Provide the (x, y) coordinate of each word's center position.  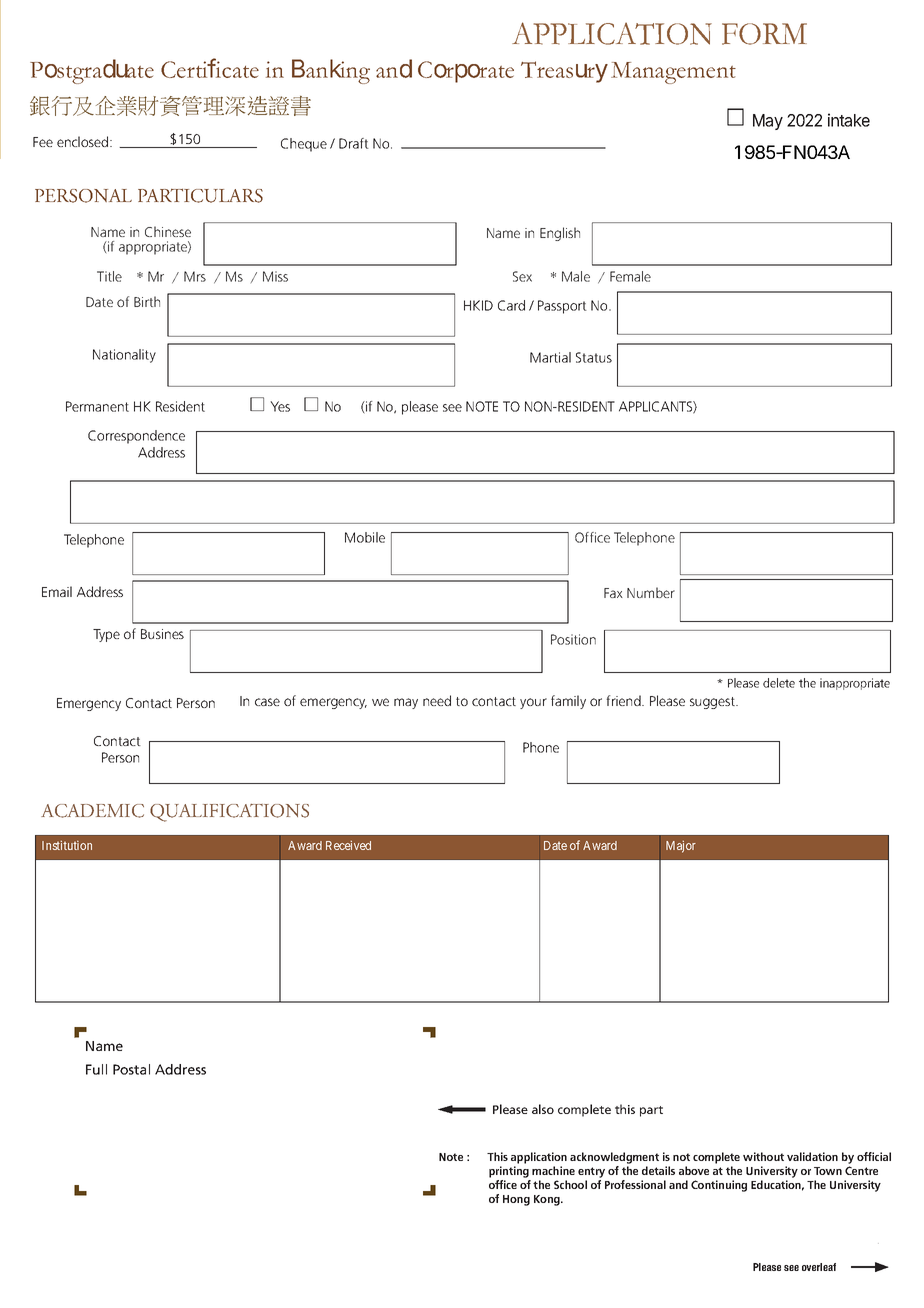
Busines (162, 634)
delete (779, 683)
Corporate (466, 72)
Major (681, 847)
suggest (714, 703)
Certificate (210, 68)
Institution (67, 845)
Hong (516, 1200)
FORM (764, 34)
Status (594, 357)
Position (573, 639)
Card (511, 305)
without (763, 1156)
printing (509, 1172)
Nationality (124, 356)
